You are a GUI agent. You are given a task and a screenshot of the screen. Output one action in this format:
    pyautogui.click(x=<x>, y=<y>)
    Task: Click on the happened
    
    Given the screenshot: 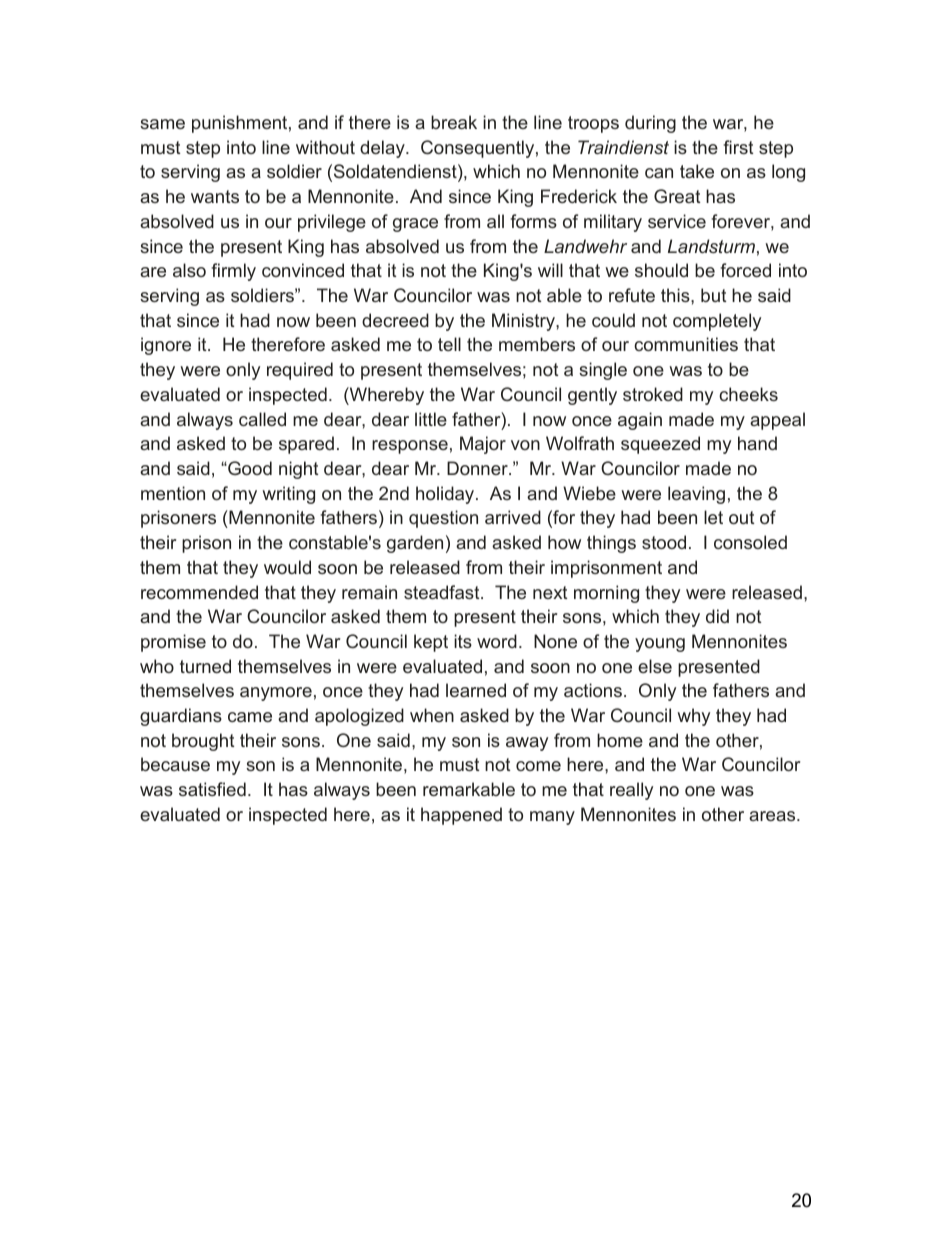 What is the action you would take?
    pyautogui.click(x=461, y=816)
